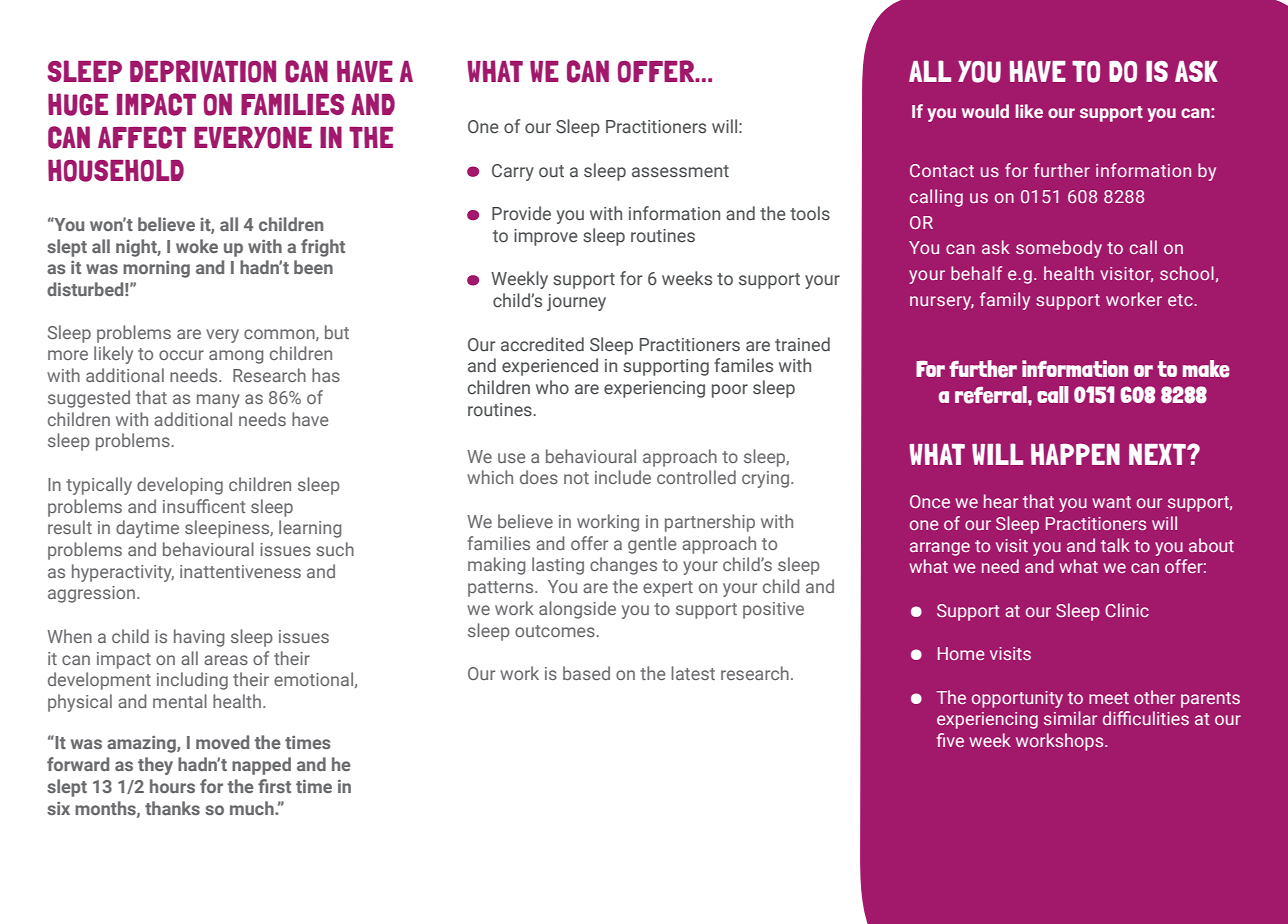  I want to click on assessment, so click(680, 171).
